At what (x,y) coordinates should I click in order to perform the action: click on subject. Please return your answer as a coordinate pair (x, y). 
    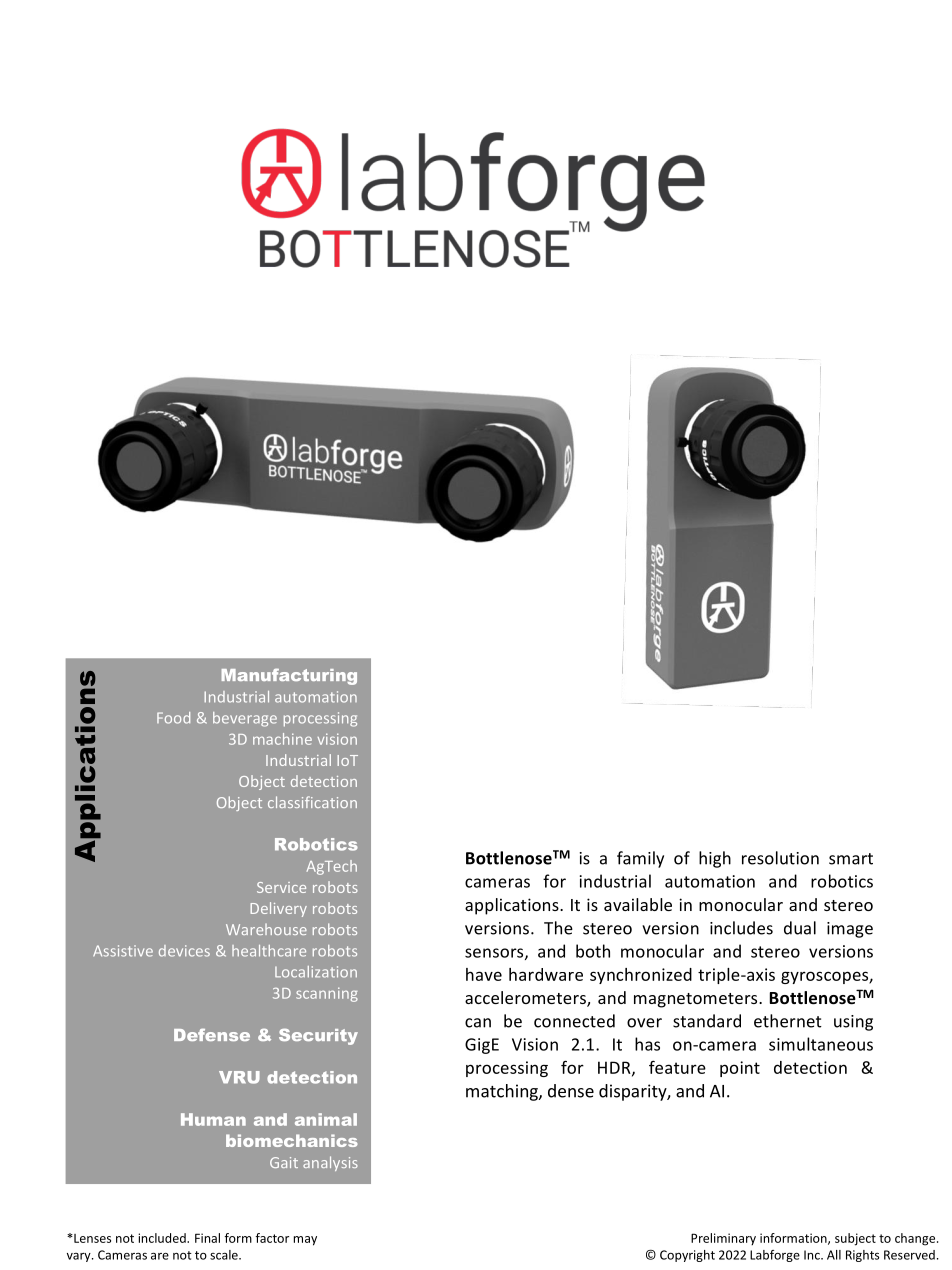
    Looking at the image, I should click on (855, 1239).
